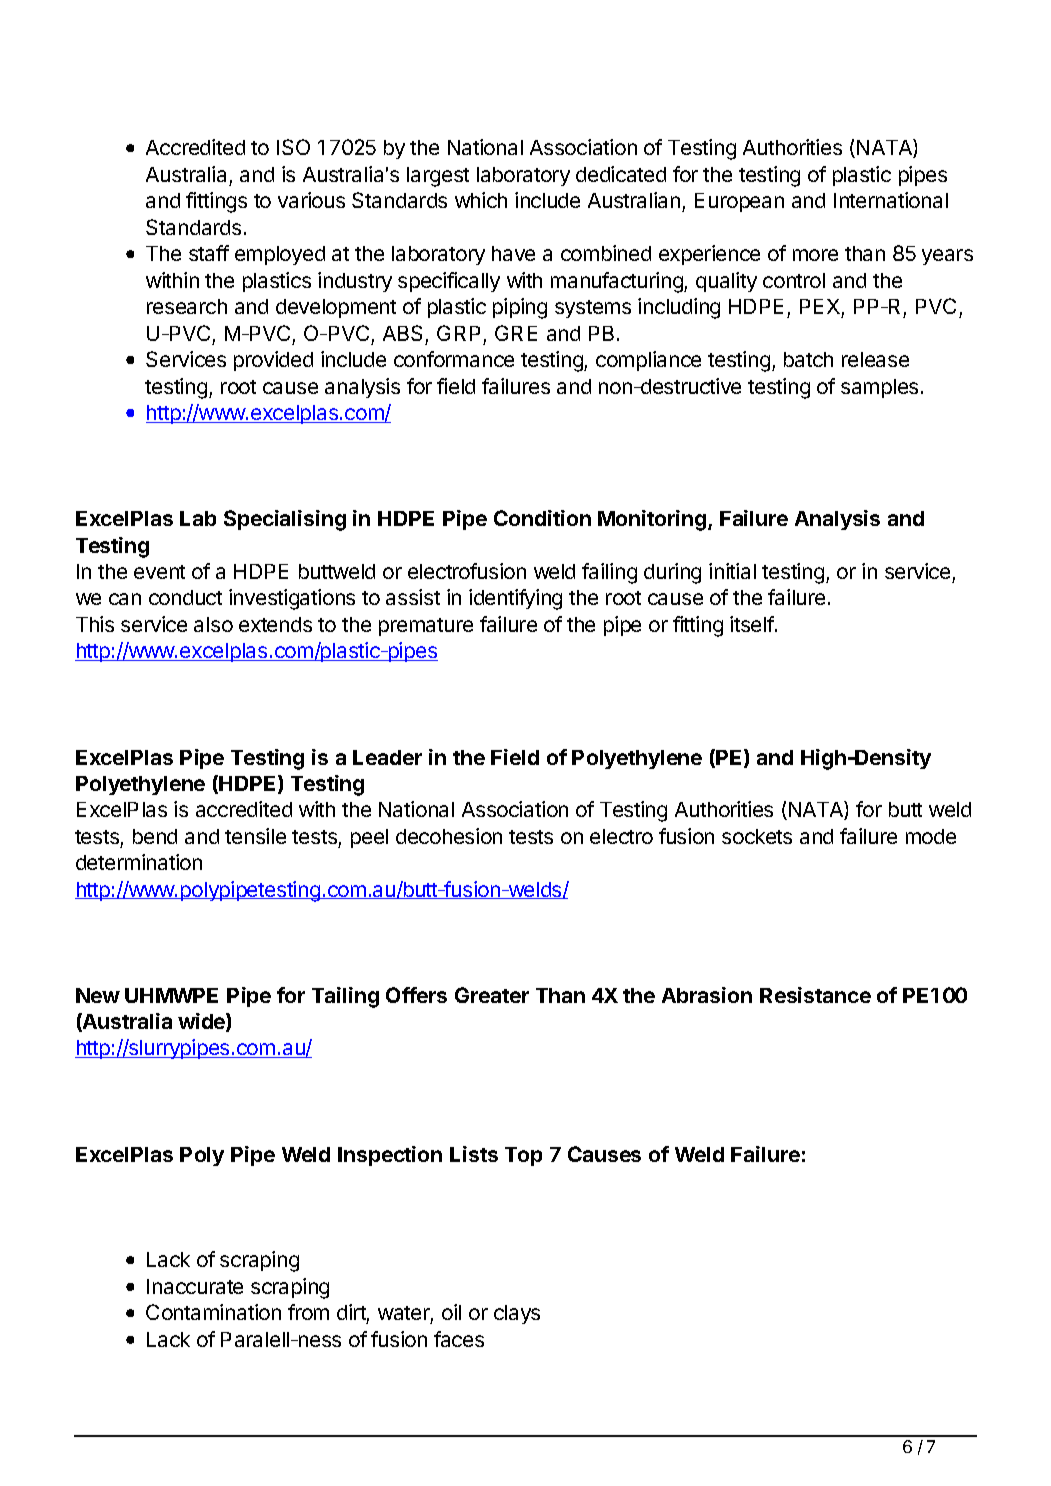 This screenshot has width=1051, height=1486. What do you see at coordinates (213, 624) in the screenshot?
I see `also` at bounding box center [213, 624].
